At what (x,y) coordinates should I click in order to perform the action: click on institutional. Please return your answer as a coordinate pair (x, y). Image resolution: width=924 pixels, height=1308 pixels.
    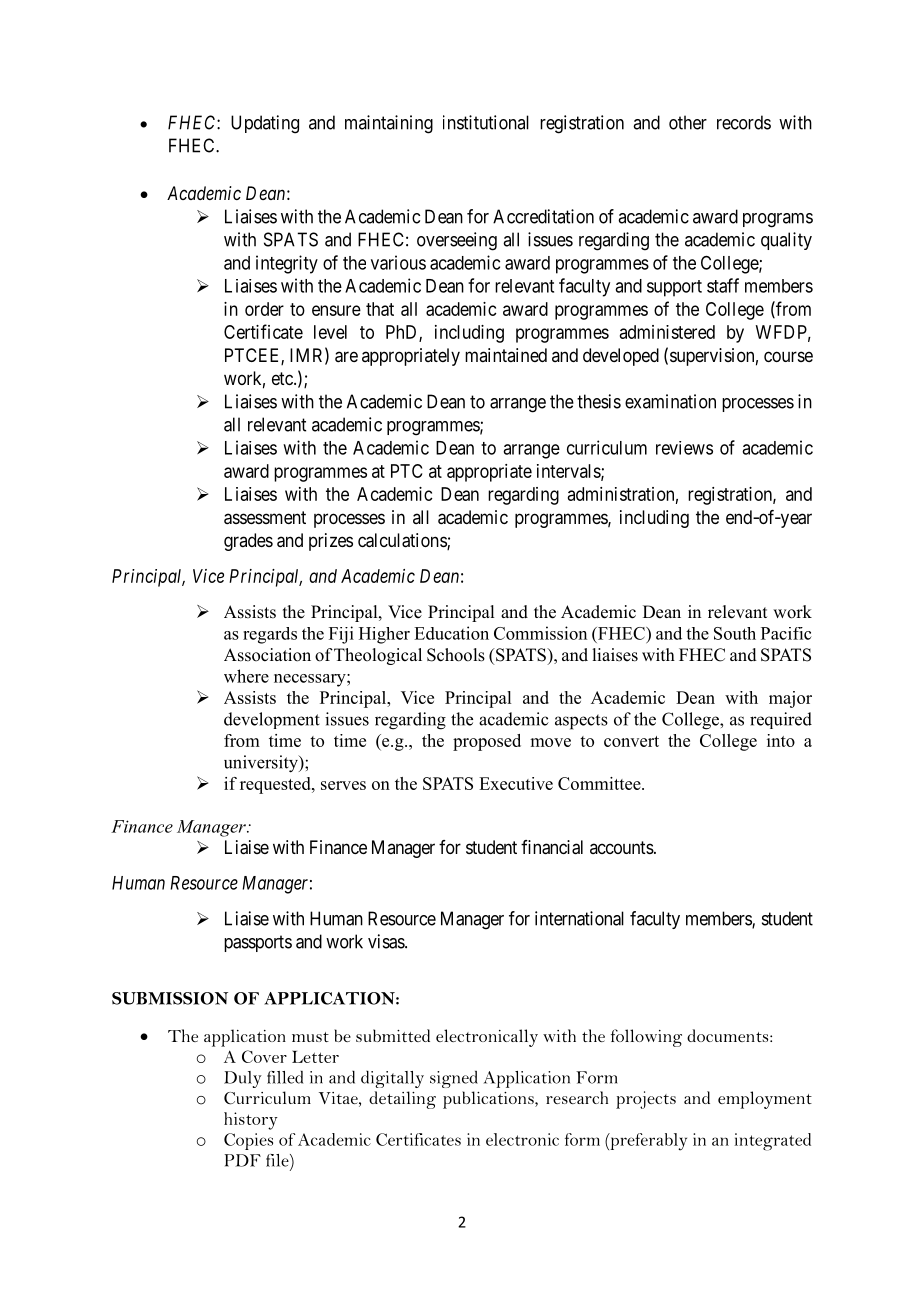
    Looking at the image, I should click on (486, 122).
